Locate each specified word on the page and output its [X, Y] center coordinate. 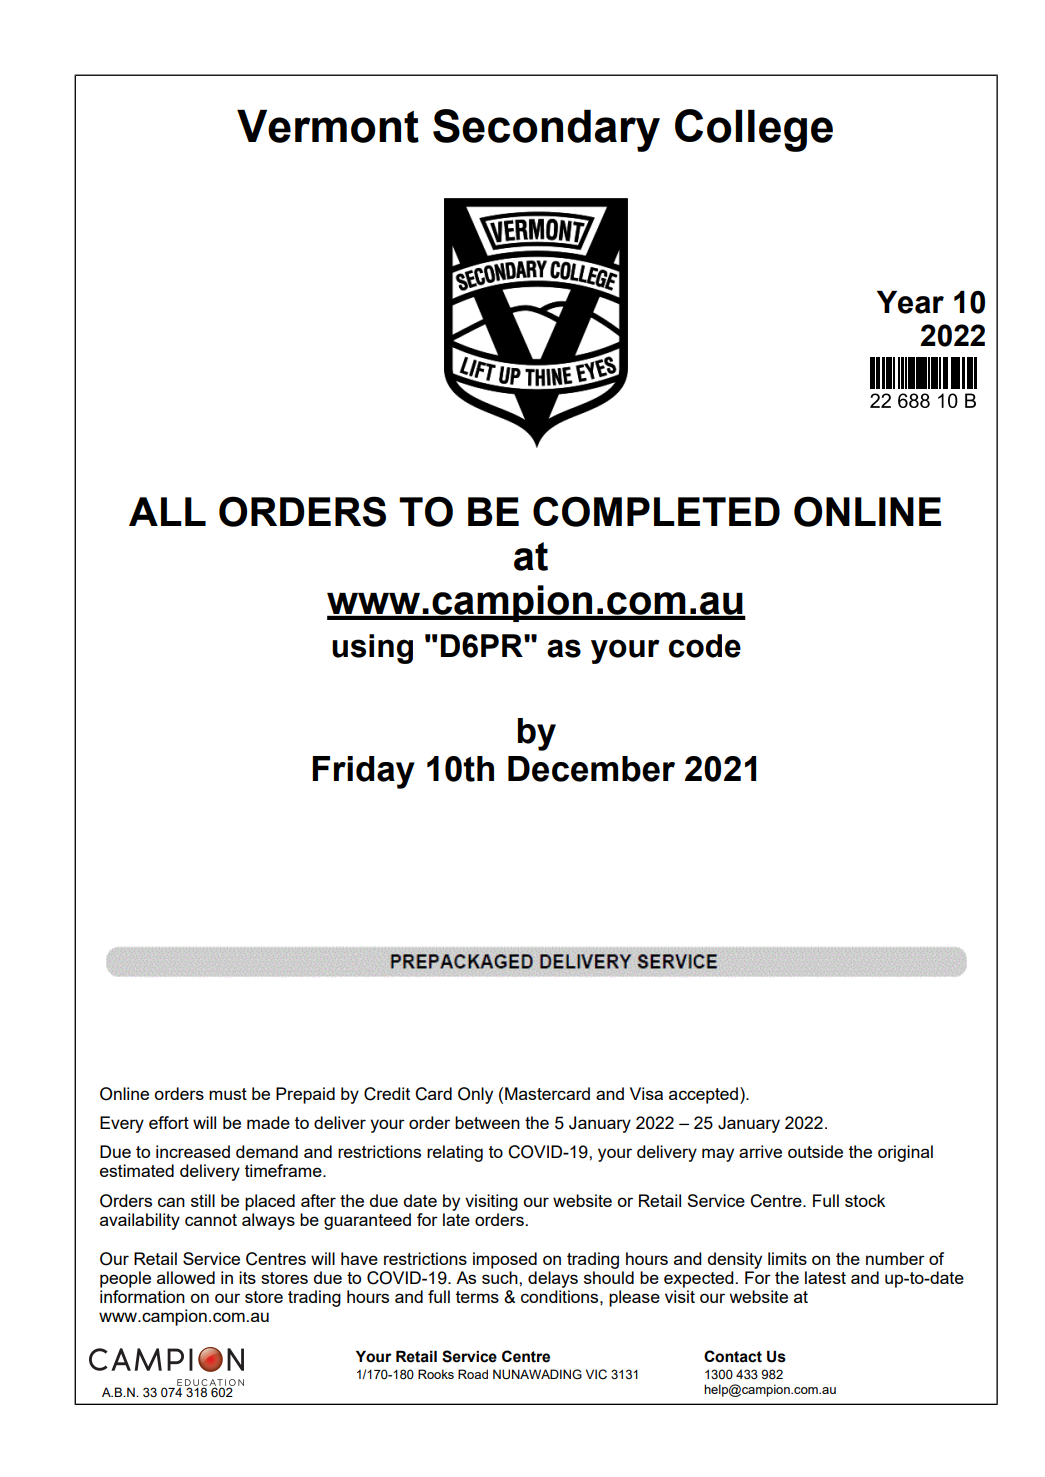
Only [475, 1095]
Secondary [546, 130]
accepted [705, 1095]
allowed [186, 1277]
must [228, 1094]
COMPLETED [656, 511]
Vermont [328, 126]
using [372, 649]
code [705, 646]
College [754, 130]
